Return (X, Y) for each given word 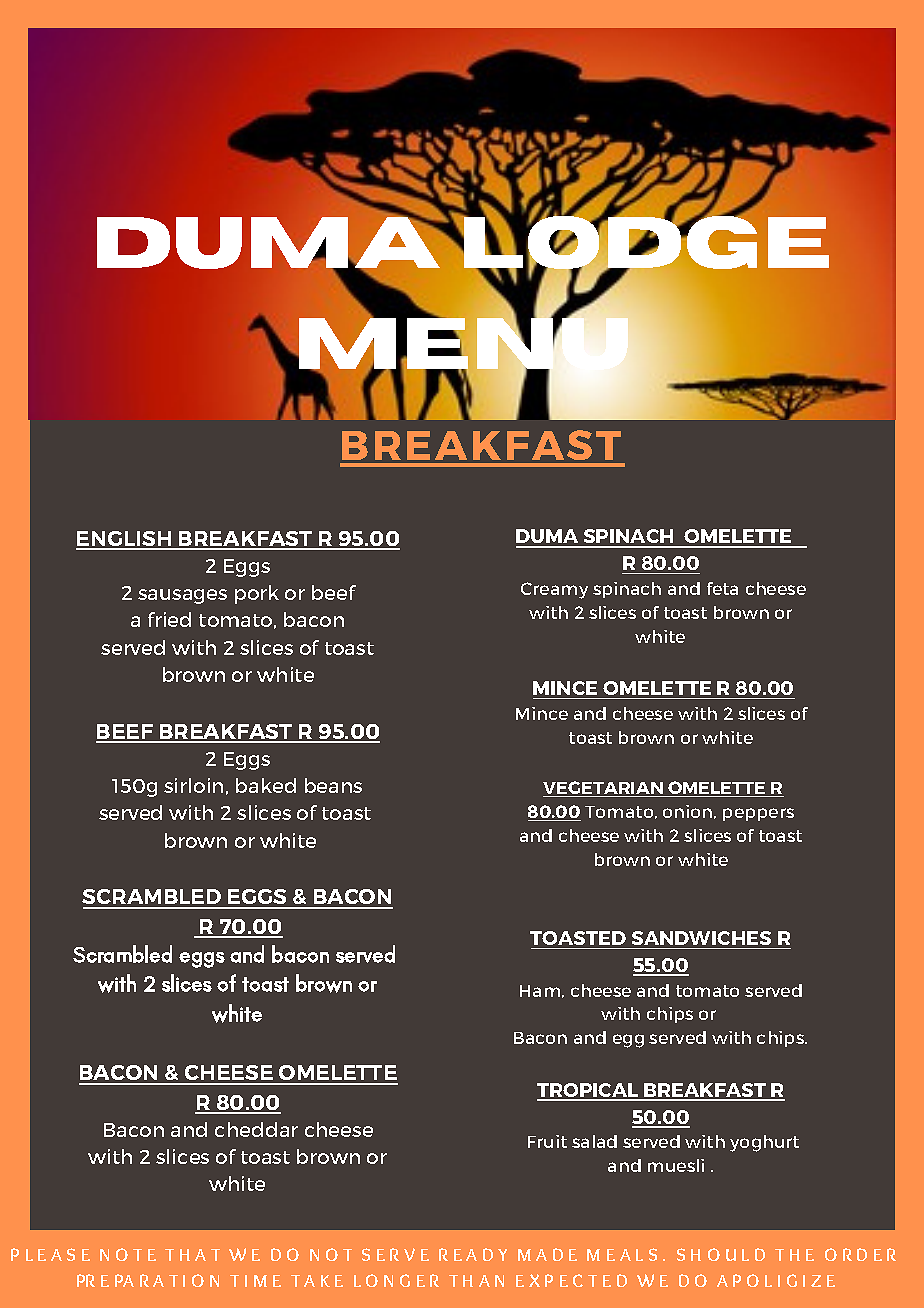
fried (169, 619)
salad (594, 1141)
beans (333, 785)
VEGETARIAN (604, 789)
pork (257, 594)
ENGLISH (125, 540)
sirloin (193, 785)
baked (266, 785)
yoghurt (764, 1143)
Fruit (547, 1141)
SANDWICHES (701, 938)
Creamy (554, 590)
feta (722, 588)
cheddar (256, 1129)
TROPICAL (589, 1091)
